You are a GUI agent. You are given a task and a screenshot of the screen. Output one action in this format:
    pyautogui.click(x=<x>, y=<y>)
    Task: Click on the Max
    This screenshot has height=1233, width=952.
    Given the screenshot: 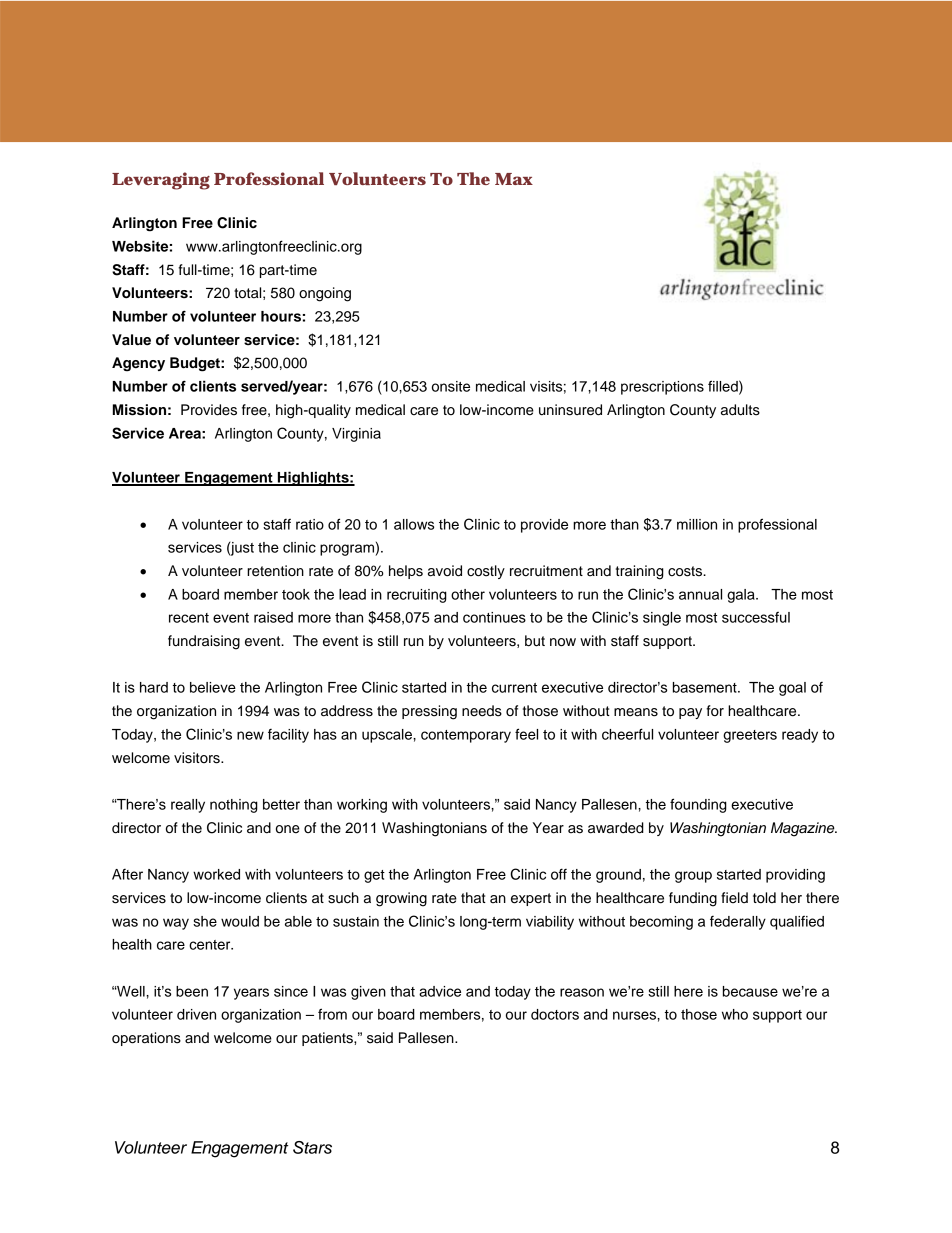 What is the action you would take?
    pyautogui.click(x=514, y=179)
